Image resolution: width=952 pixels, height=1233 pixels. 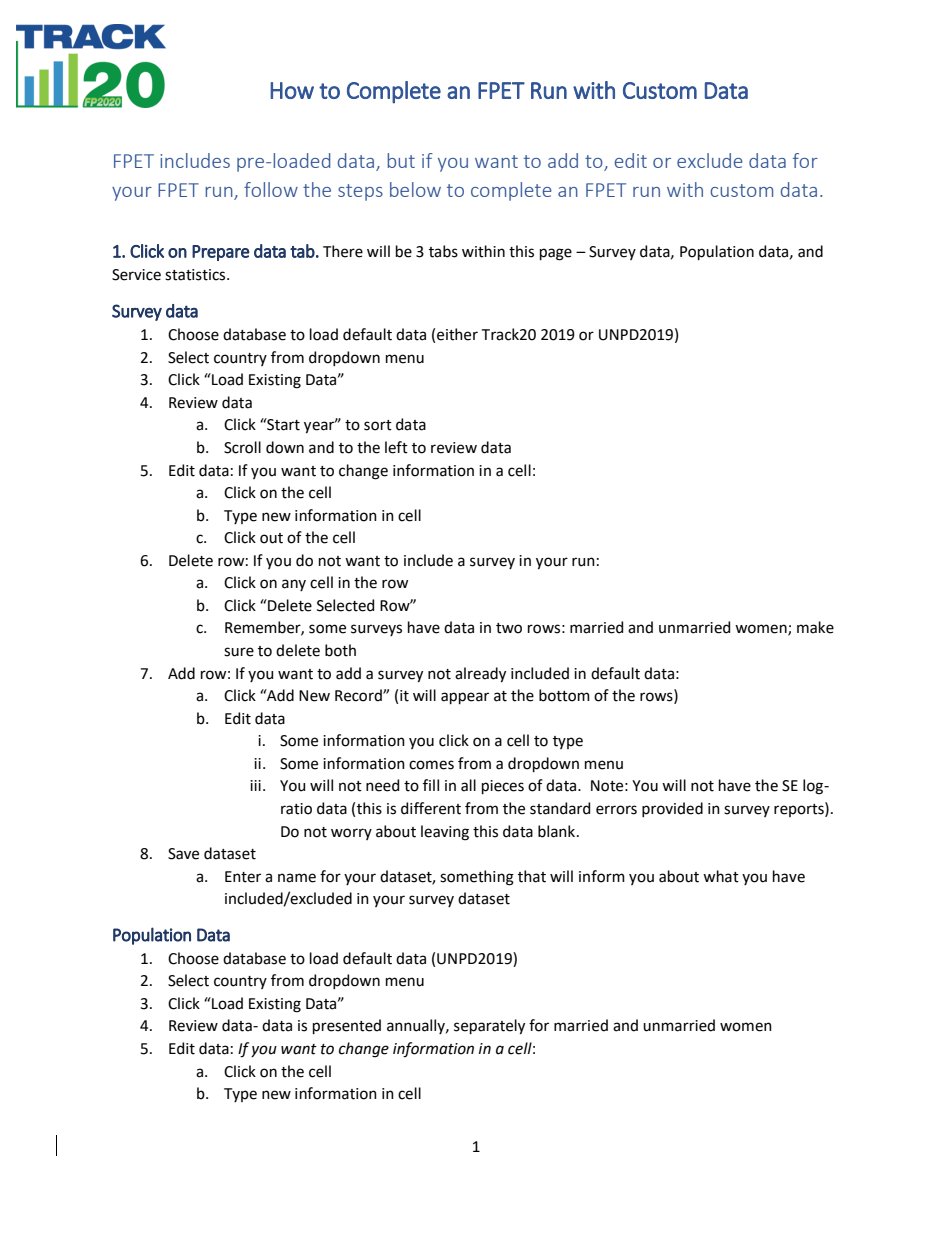 I want to click on either, so click(x=457, y=334).
